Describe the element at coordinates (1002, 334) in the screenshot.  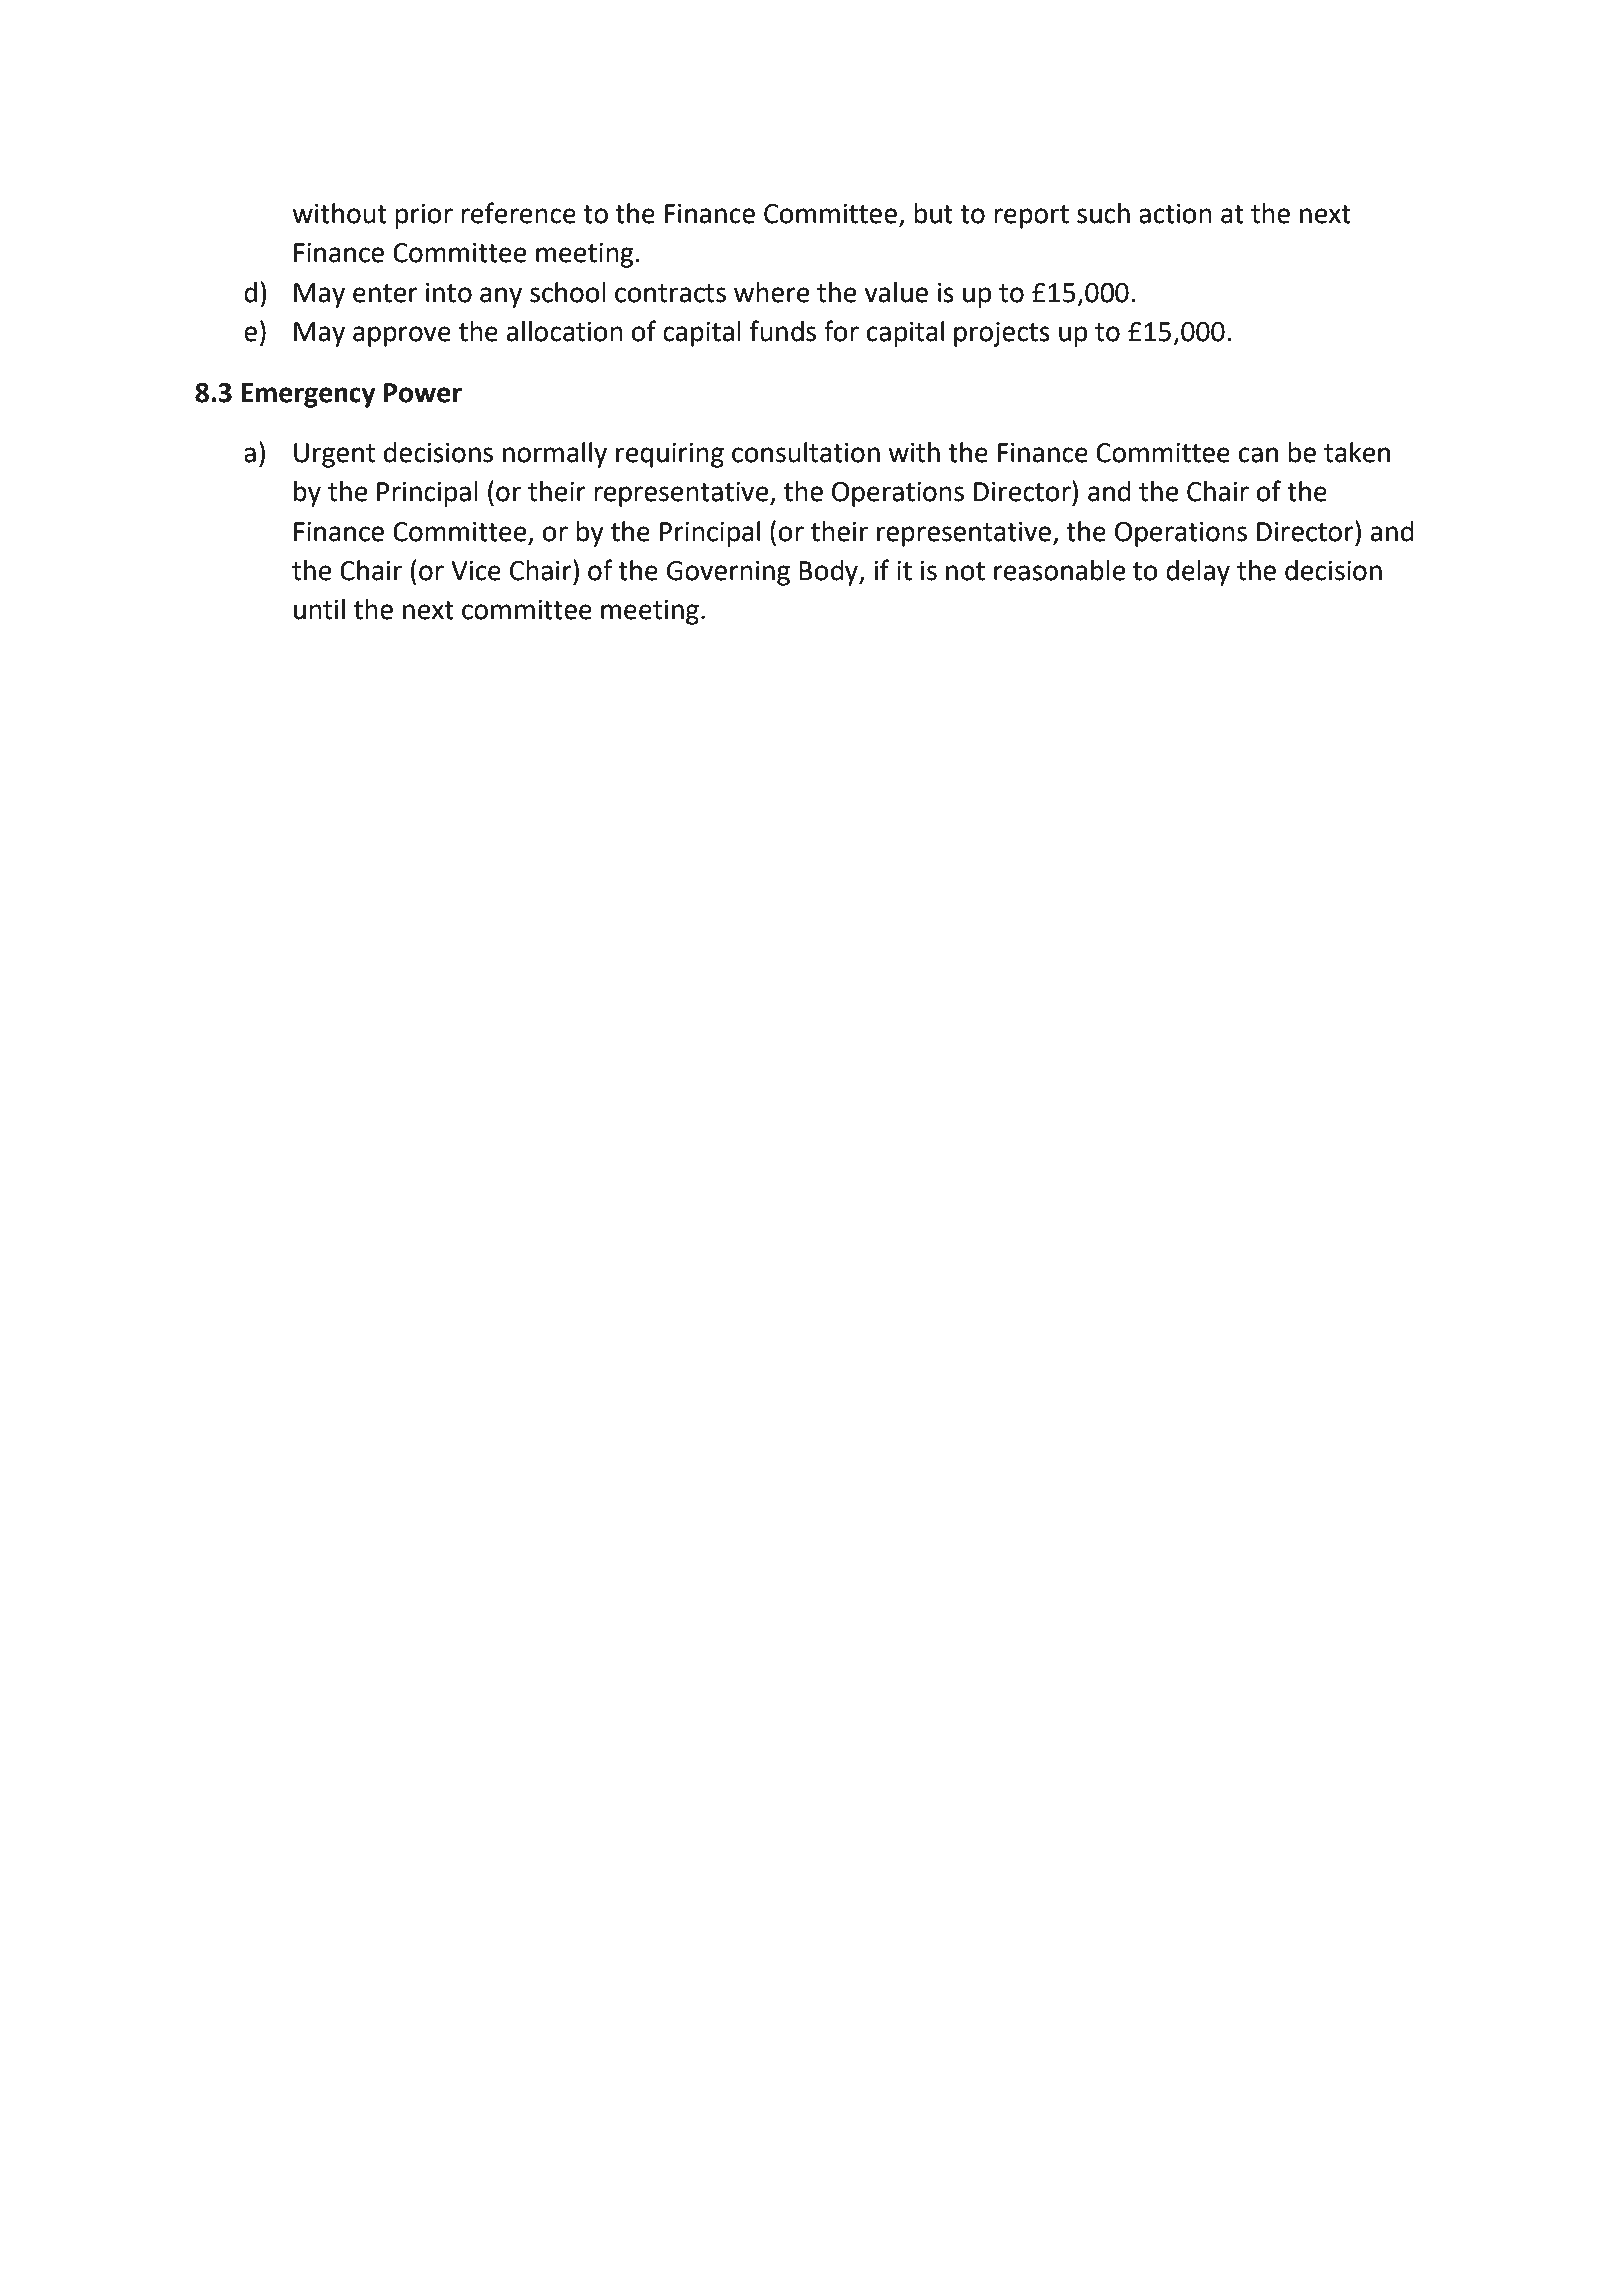
I see `projects` at that location.
